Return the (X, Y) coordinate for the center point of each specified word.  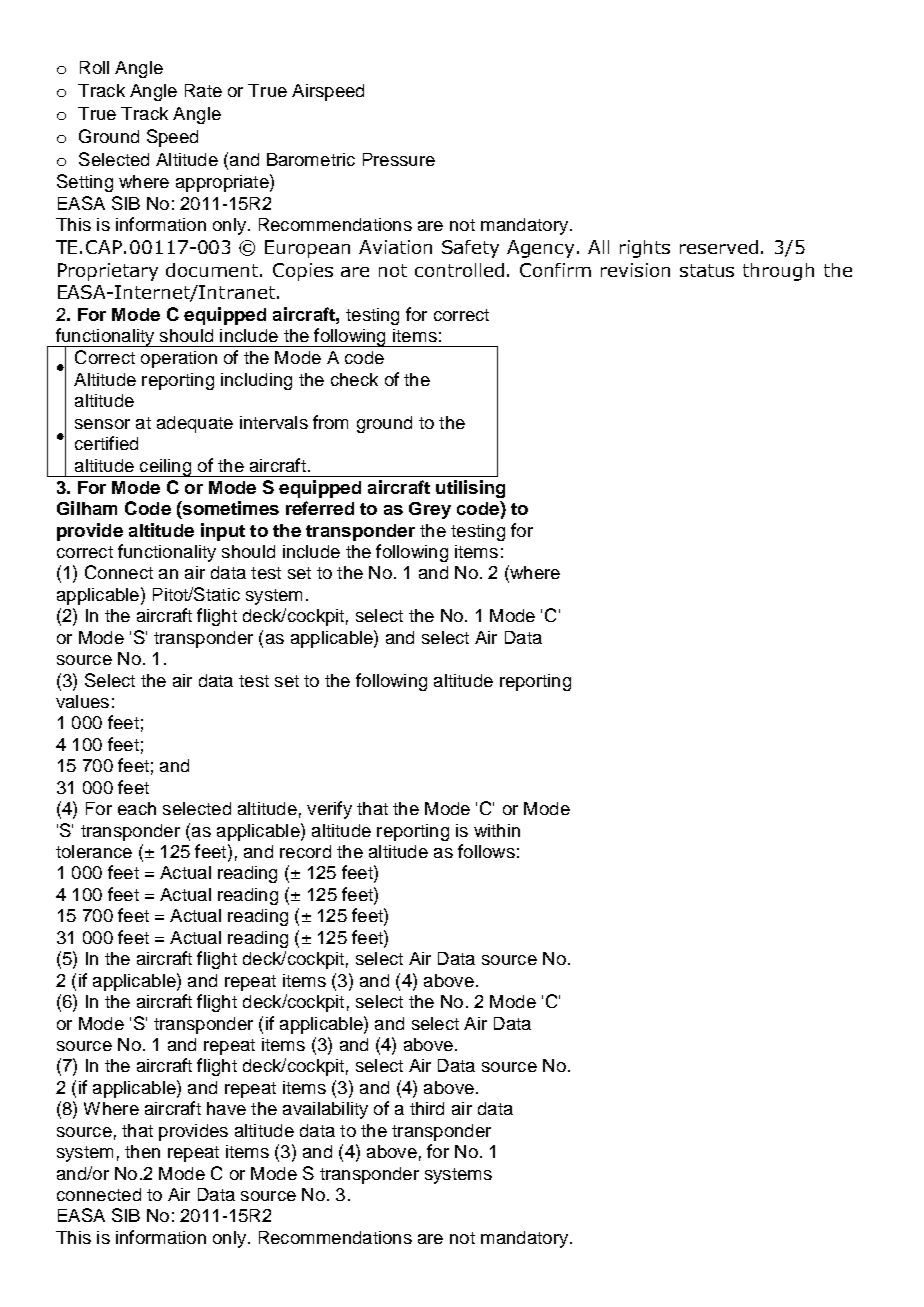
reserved (719, 247)
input (223, 532)
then (142, 1151)
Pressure (399, 159)
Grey (430, 510)
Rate (203, 90)
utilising (470, 489)
